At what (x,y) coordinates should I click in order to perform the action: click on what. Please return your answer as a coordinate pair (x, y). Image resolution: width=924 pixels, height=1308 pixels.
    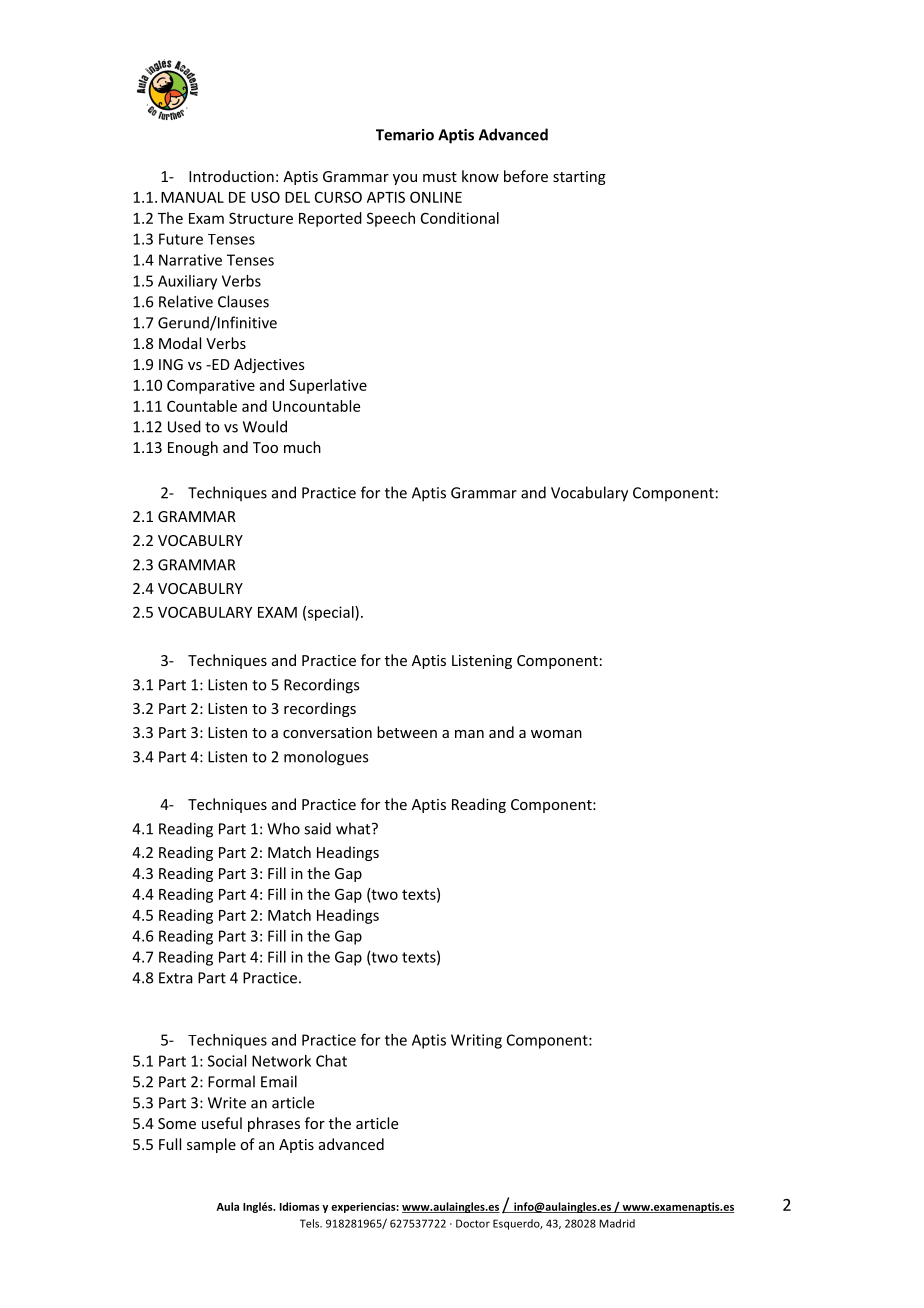
    Looking at the image, I should click on (354, 828).
